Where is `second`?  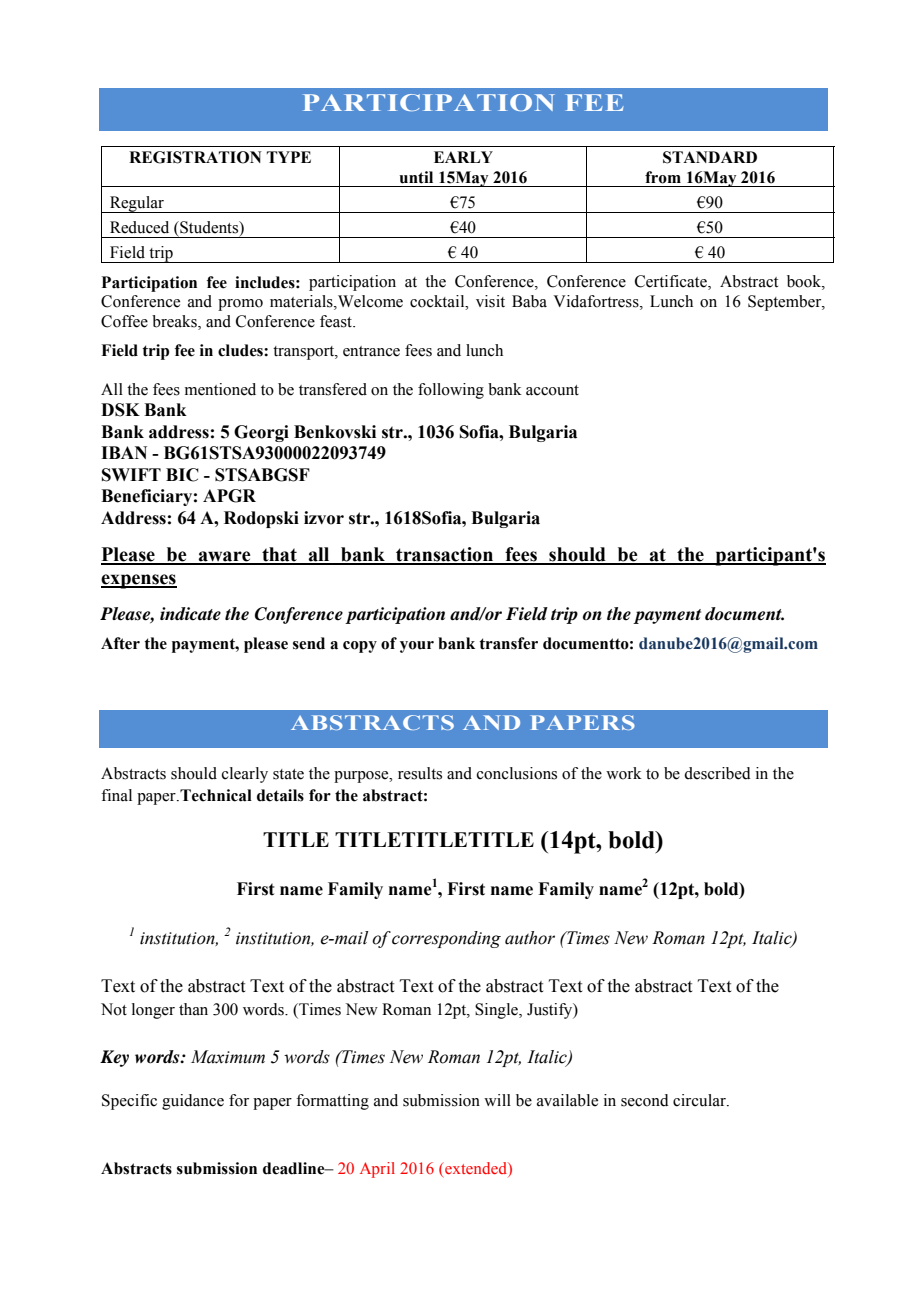 second is located at coordinates (645, 1100).
